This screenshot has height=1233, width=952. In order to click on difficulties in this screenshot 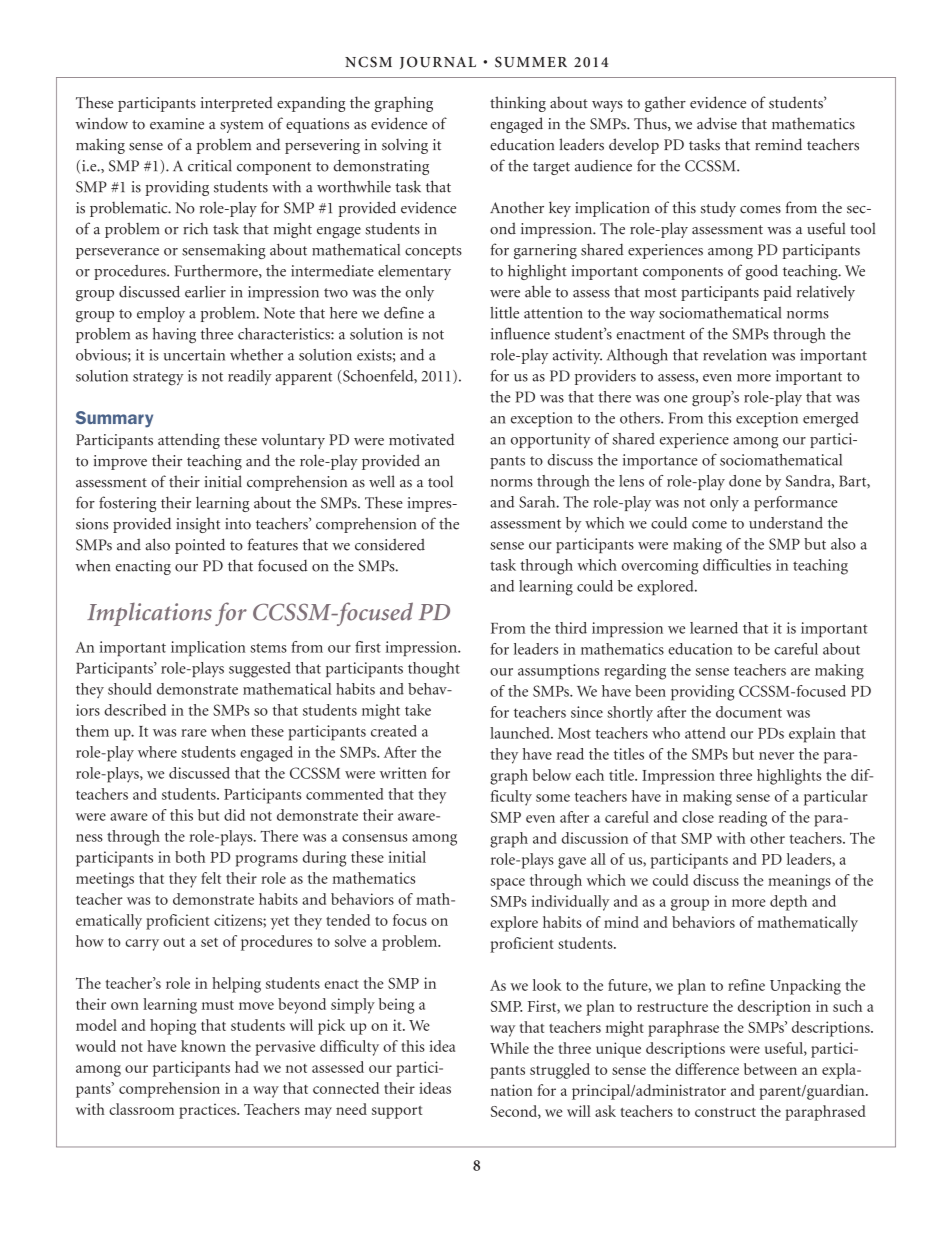, I will do `click(737, 565)`.
